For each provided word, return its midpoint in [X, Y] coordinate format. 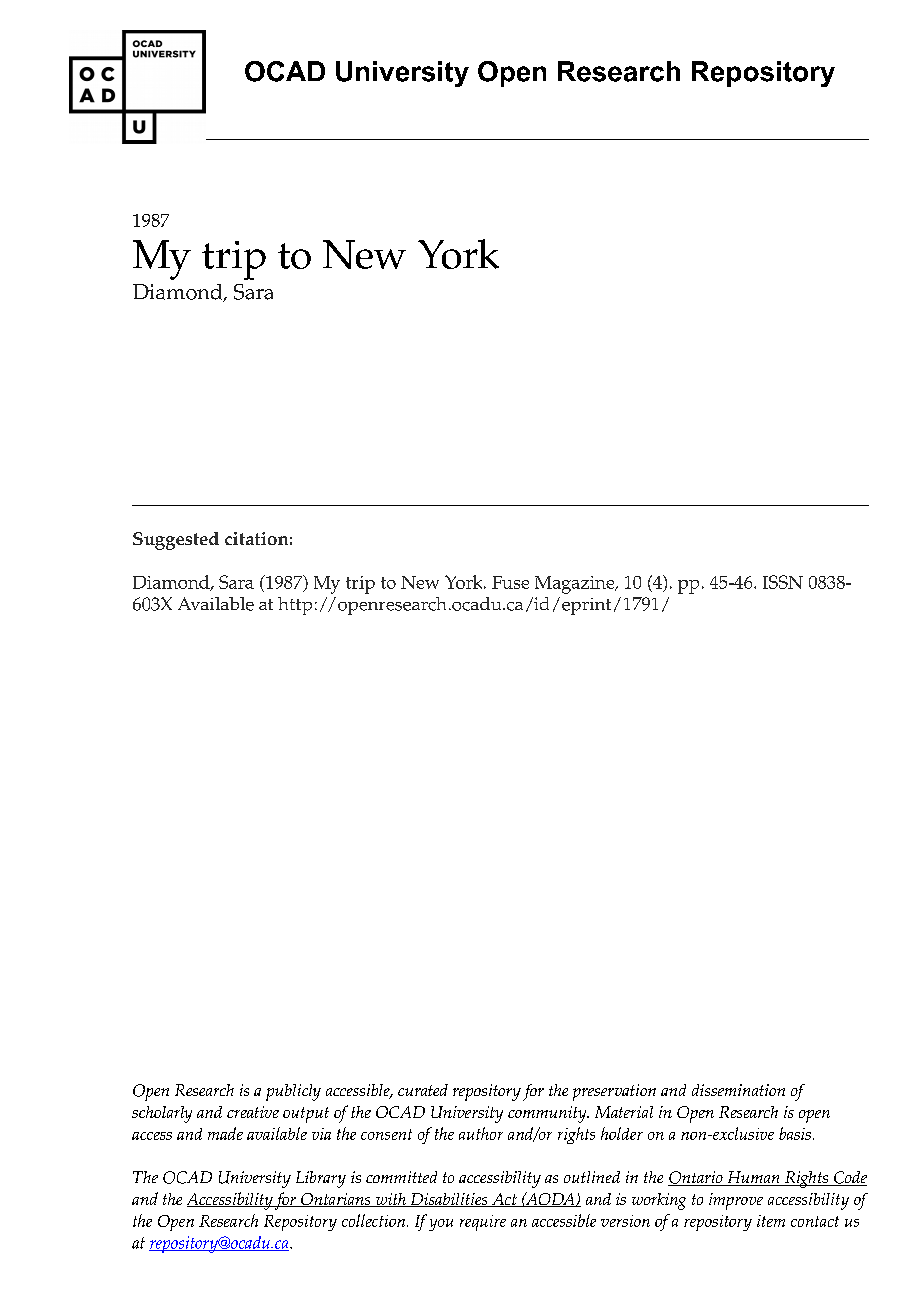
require [483, 1223]
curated [423, 1090]
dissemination [738, 1090]
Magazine [576, 585]
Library [321, 1179]
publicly [293, 1092]
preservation [614, 1092]
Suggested [176, 541]
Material [624, 1112]
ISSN [783, 582]
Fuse [510, 582]
